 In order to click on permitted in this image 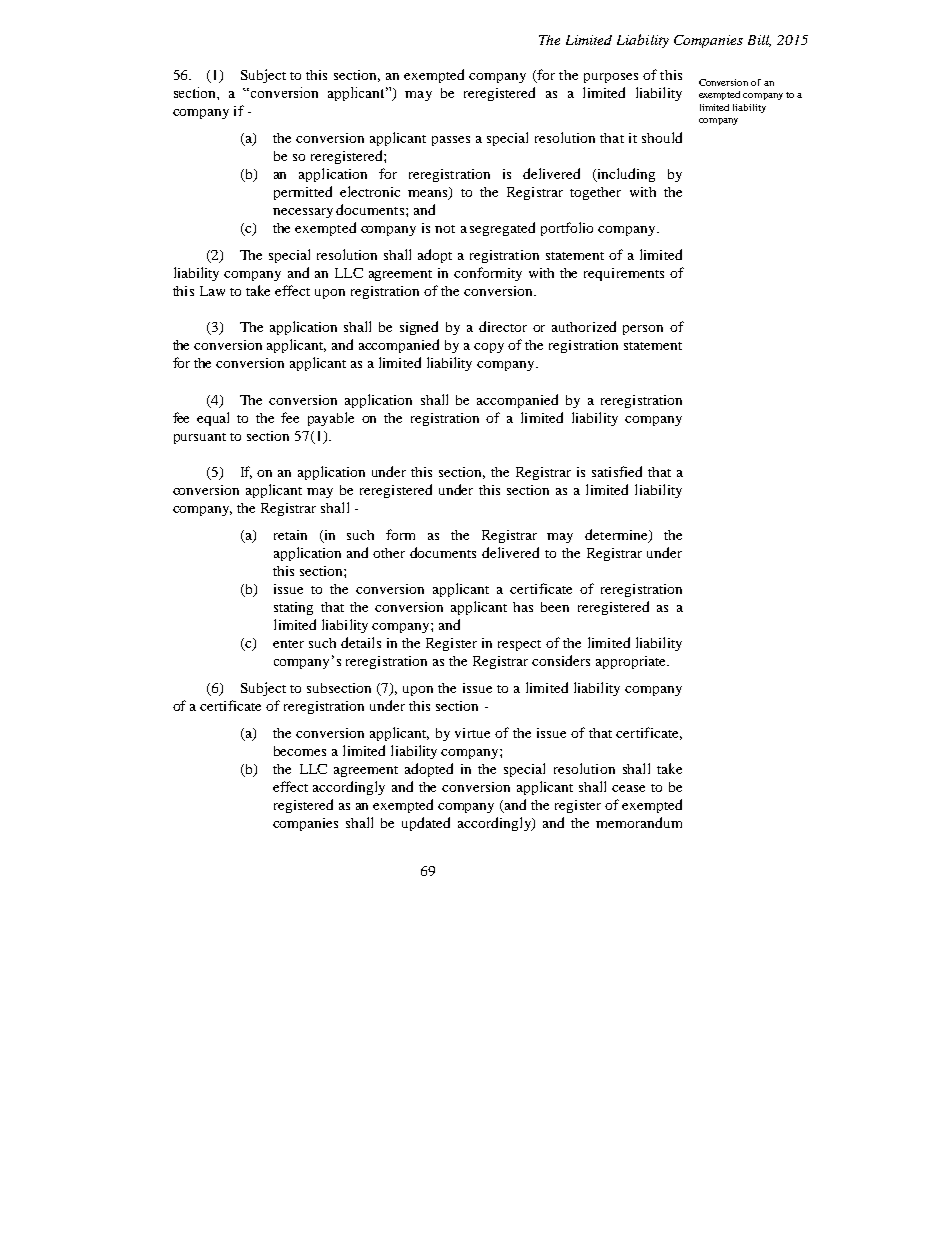, I will do `click(303, 193)`.
